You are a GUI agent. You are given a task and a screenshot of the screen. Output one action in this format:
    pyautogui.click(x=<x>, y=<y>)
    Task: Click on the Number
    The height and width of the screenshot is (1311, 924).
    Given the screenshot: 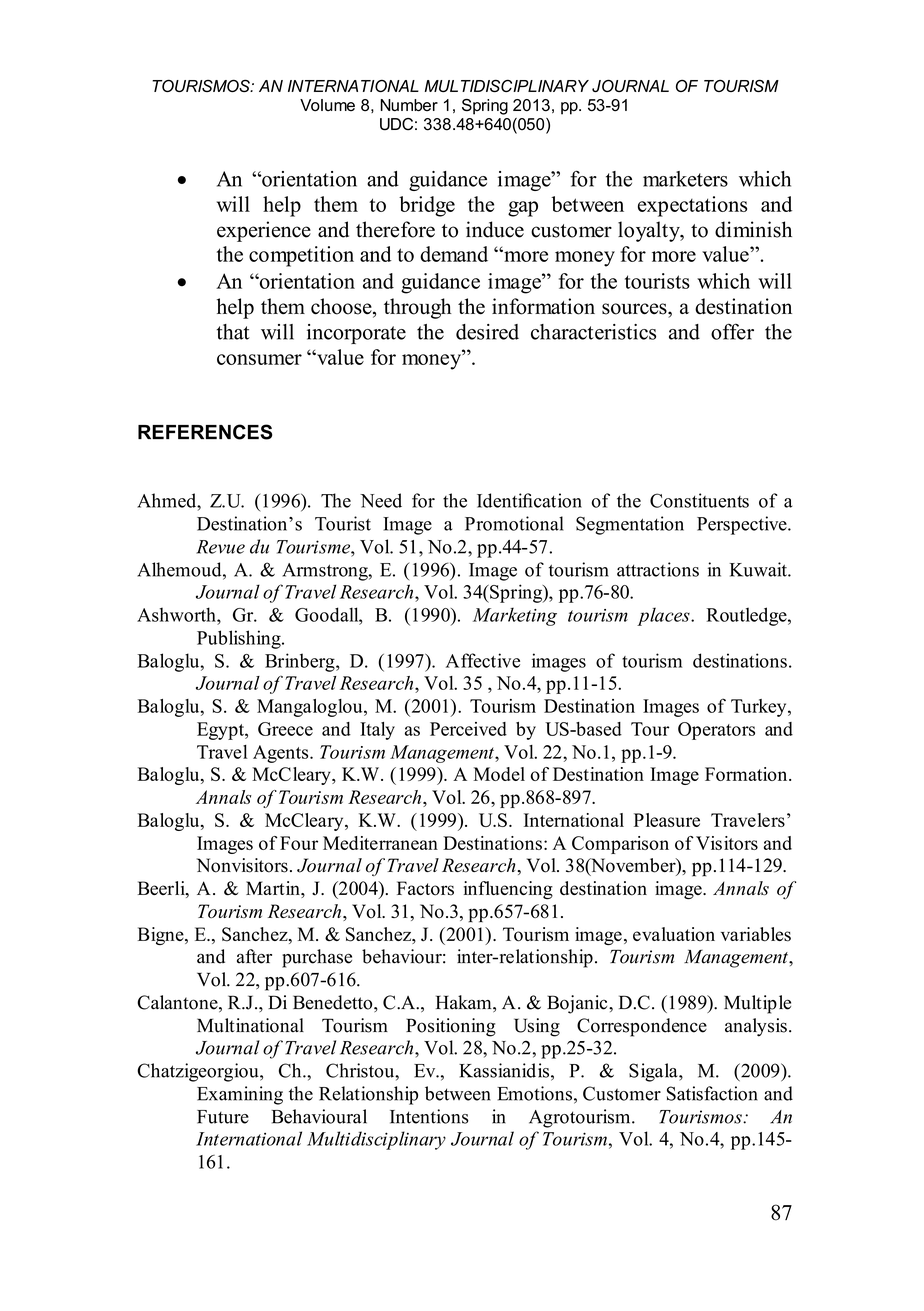 What is the action you would take?
    pyautogui.click(x=409, y=105)
